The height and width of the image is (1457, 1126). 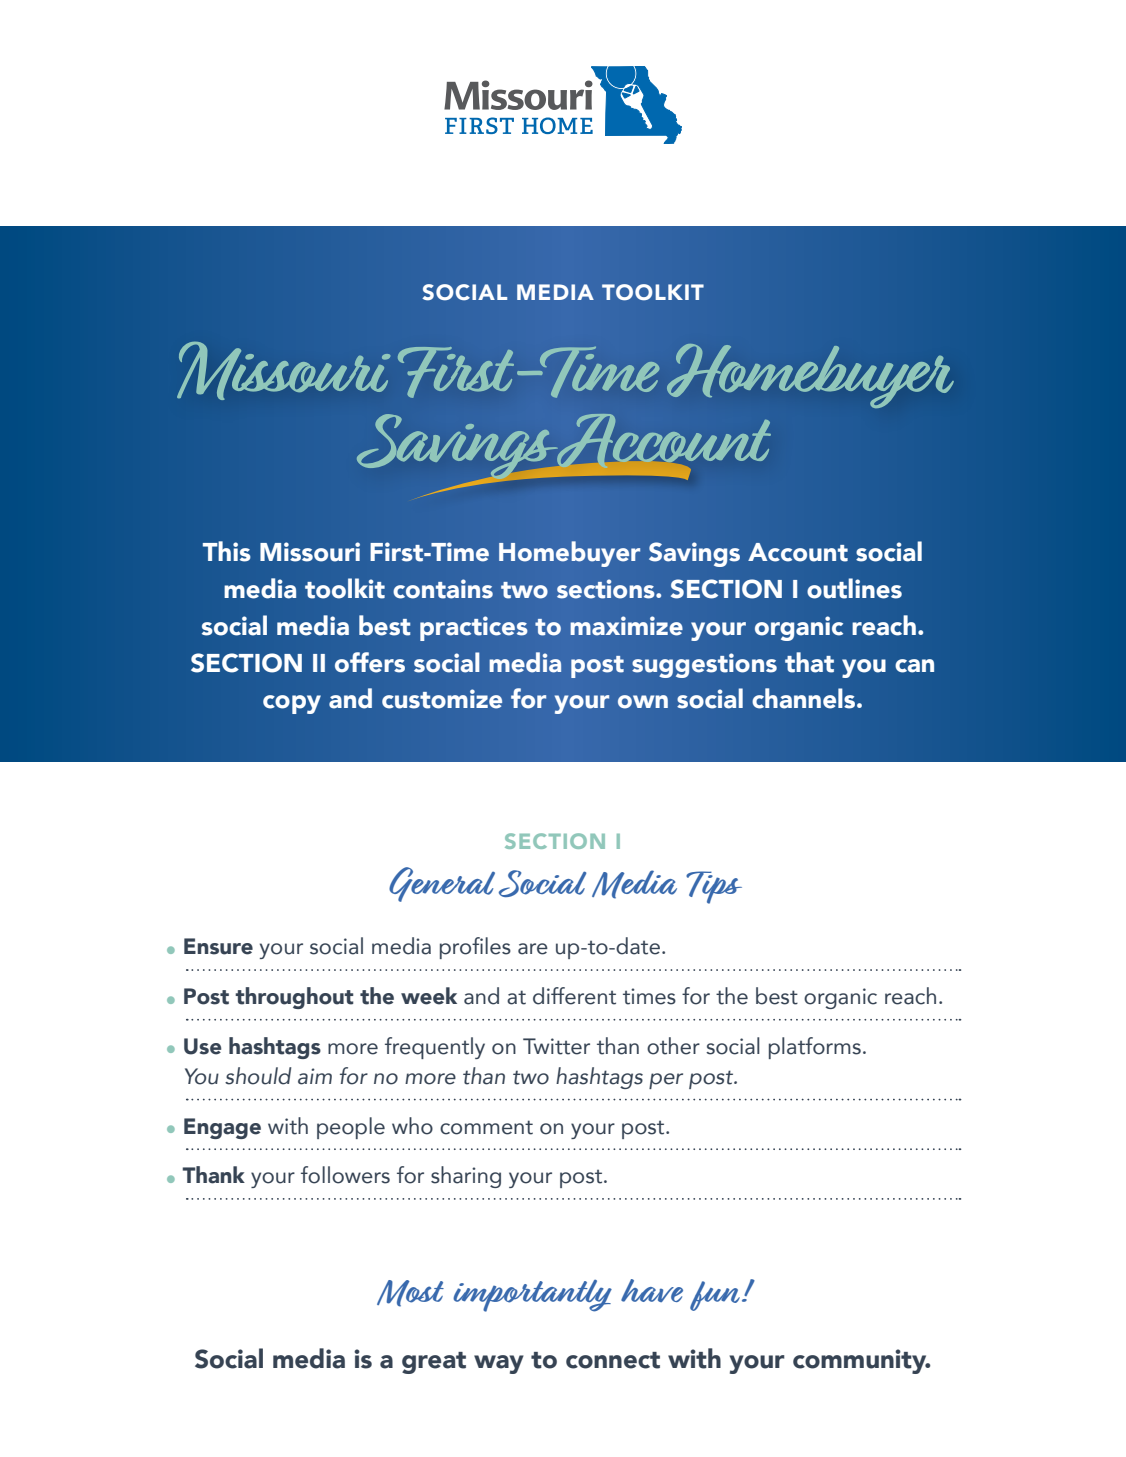 I want to click on General, so click(x=442, y=884).
